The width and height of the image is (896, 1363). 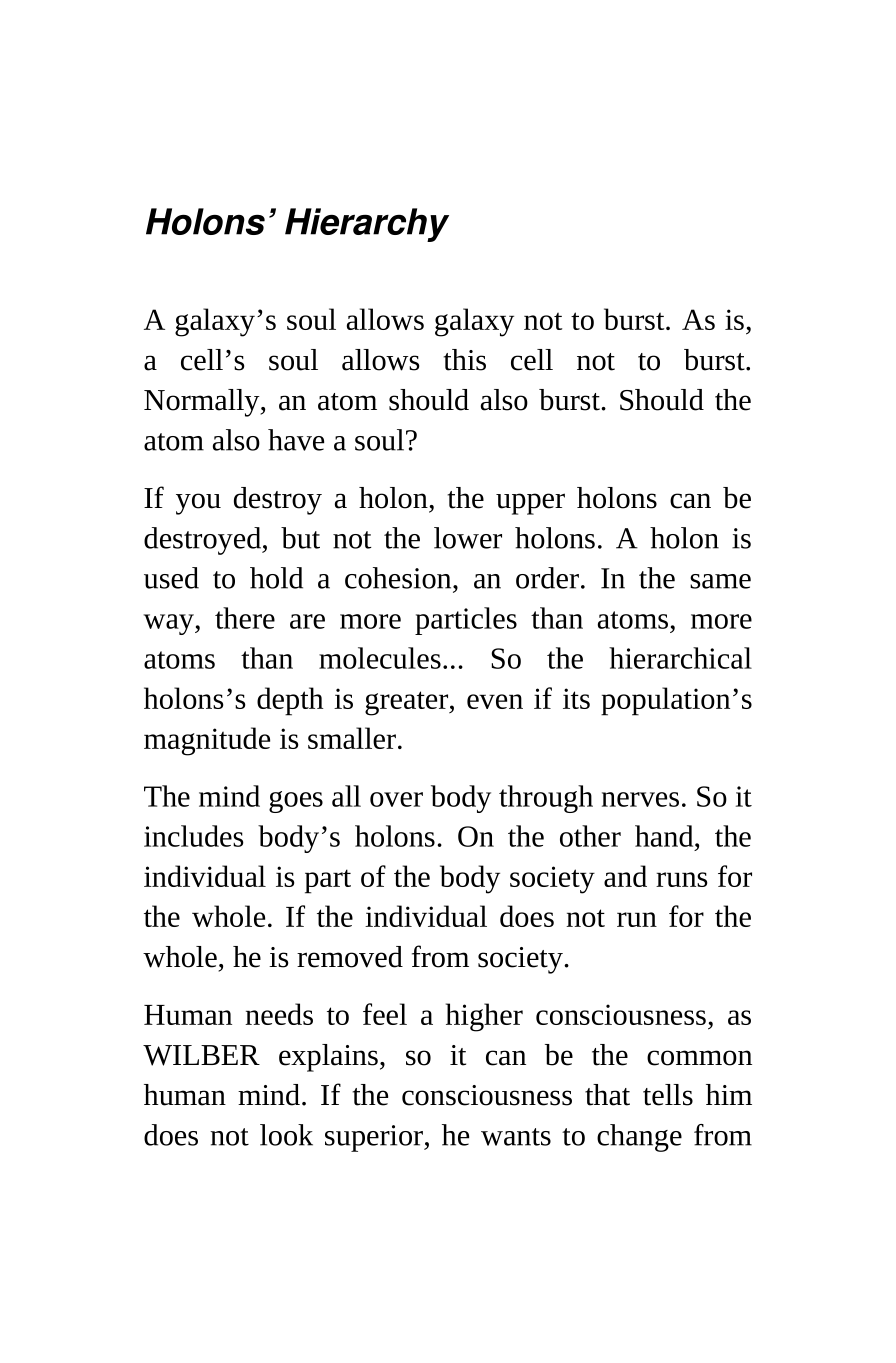 I want to click on look, so click(x=286, y=1135).
